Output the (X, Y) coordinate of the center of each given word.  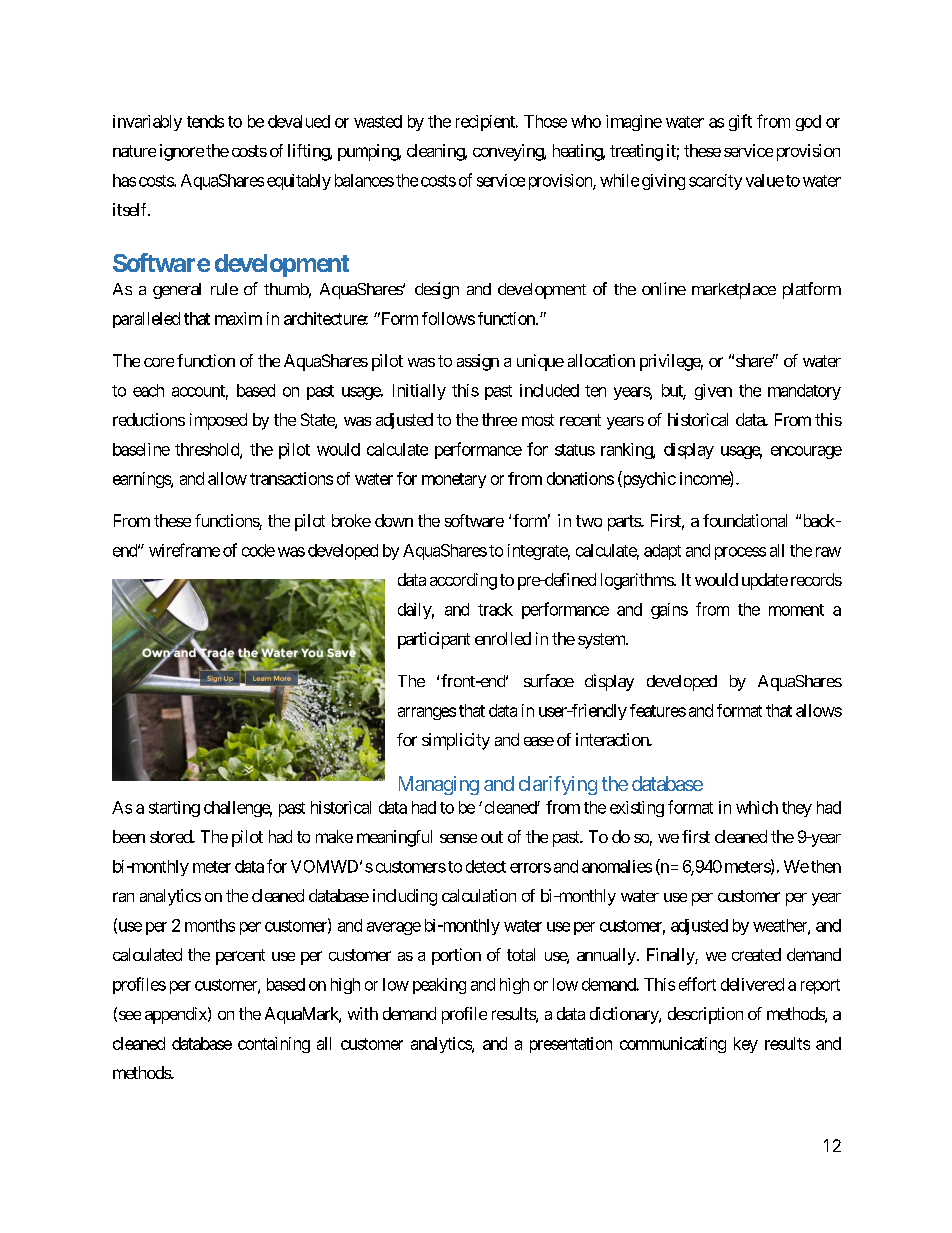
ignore (182, 152)
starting (174, 809)
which (757, 807)
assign (478, 362)
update (765, 581)
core (159, 362)
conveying (509, 152)
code (258, 550)
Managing (439, 785)
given (713, 392)
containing (274, 1045)
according (463, 581)
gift (740, 122)
